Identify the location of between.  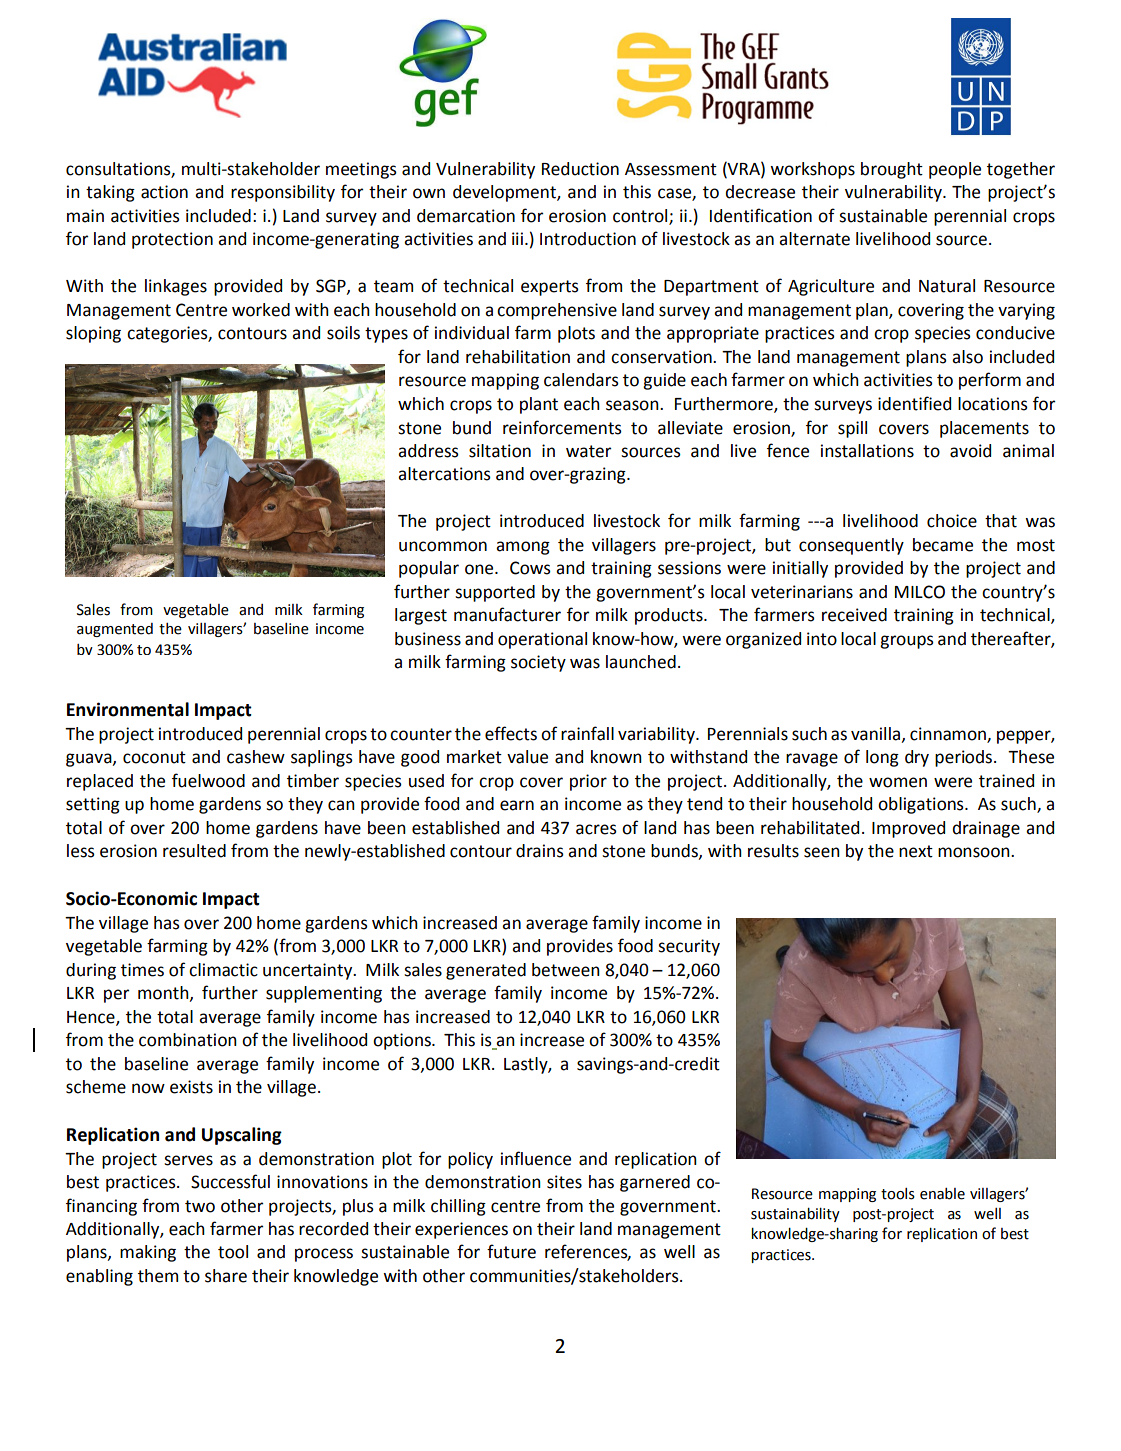
(566, 970).
